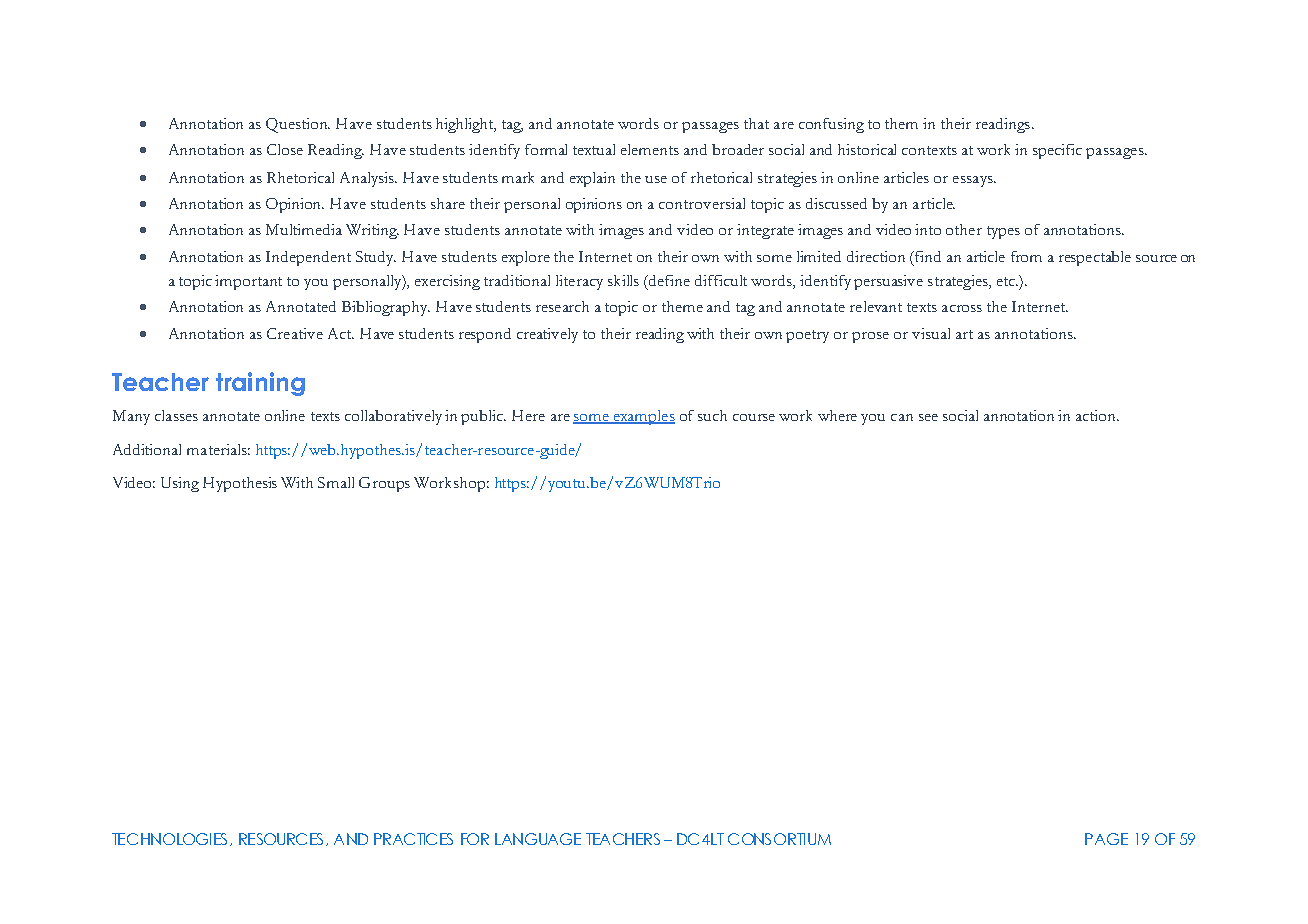 This image has height=924, width=1308. What do you see at coordinates (384, 484) in the image?
I see `Groups` at bounding box center [384, 484].
